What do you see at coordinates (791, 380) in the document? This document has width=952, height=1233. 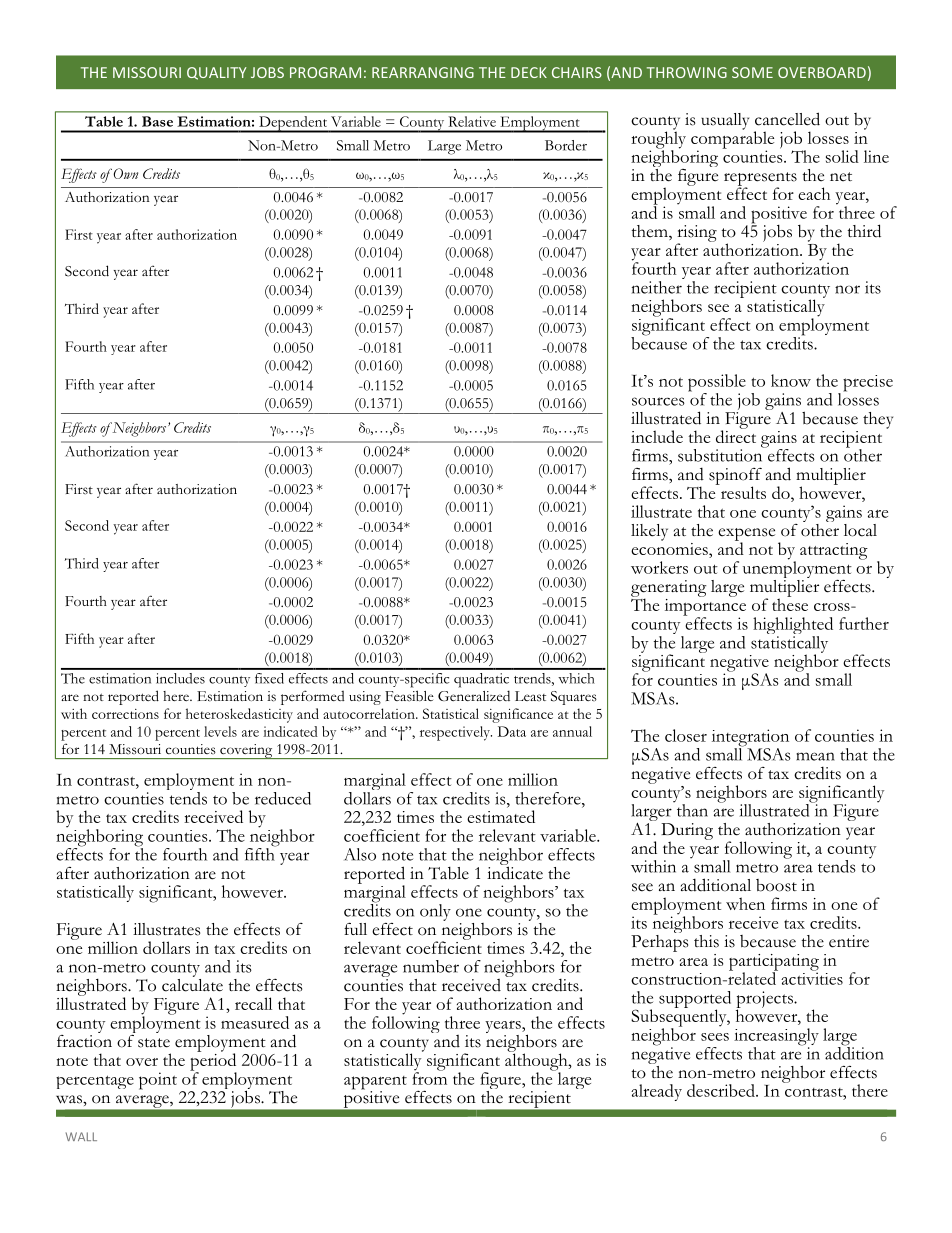 I see `know` at bounding box center [791, 380].
